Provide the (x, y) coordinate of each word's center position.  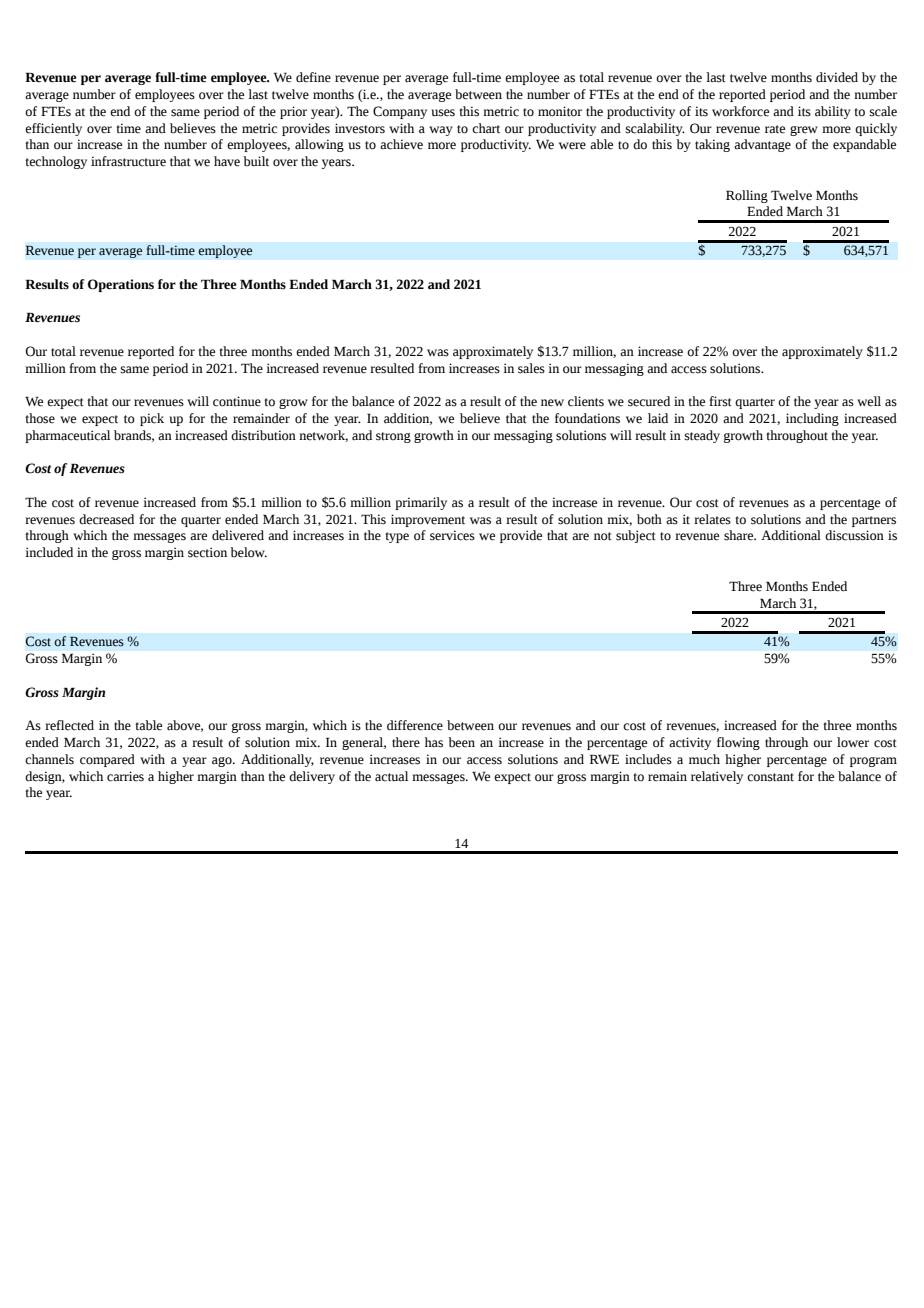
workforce (740, 111)
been (461, 742)
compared (107, 760)
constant (770, 777)
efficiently (53, 129)
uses (443, 113)
